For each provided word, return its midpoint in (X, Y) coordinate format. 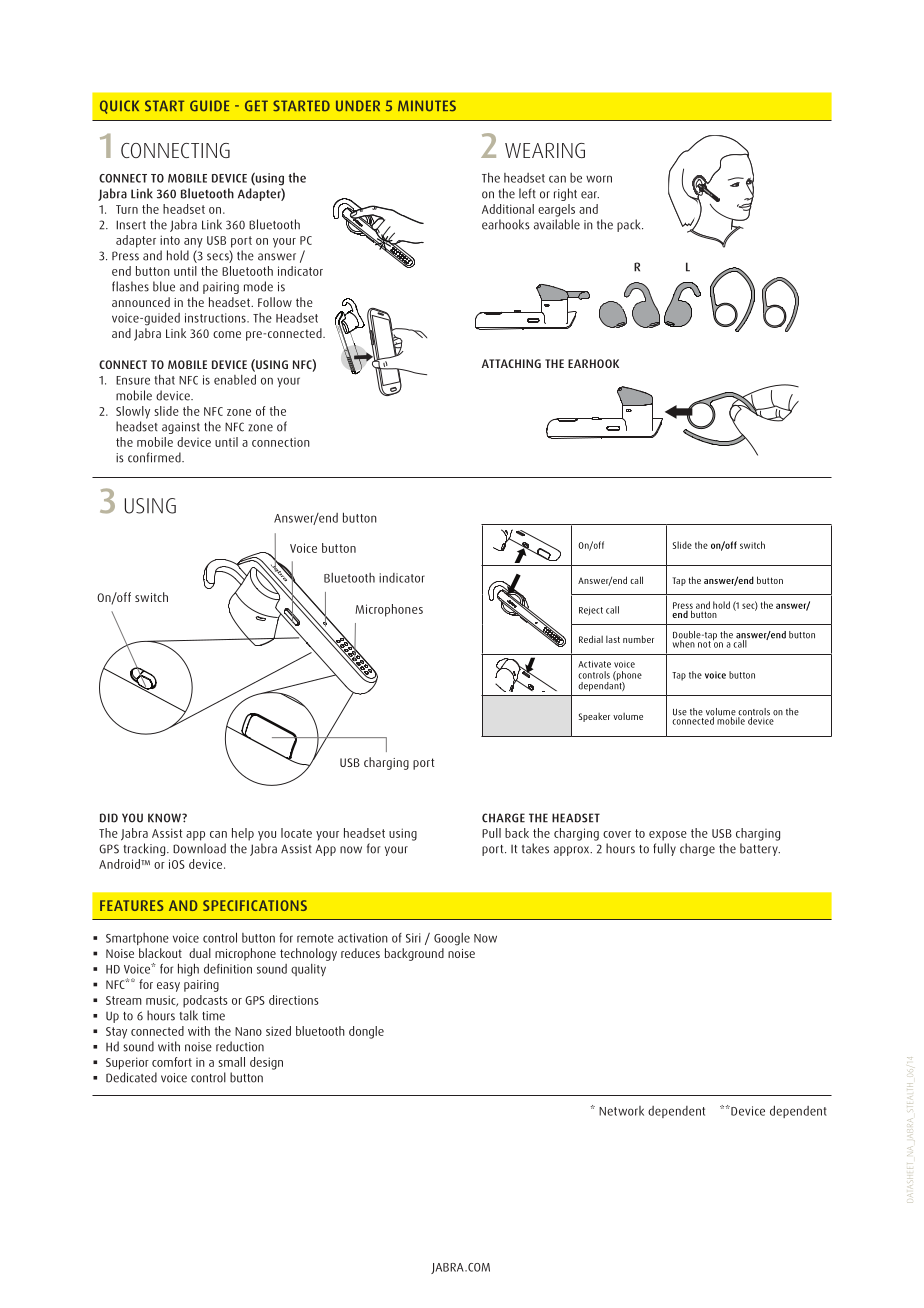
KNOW (165, 818)
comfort (172, 1062)
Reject (591, 611)
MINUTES (427, 106)
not (704, 644)
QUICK (119, 107)
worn (599, 179)
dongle (366, 1032)
